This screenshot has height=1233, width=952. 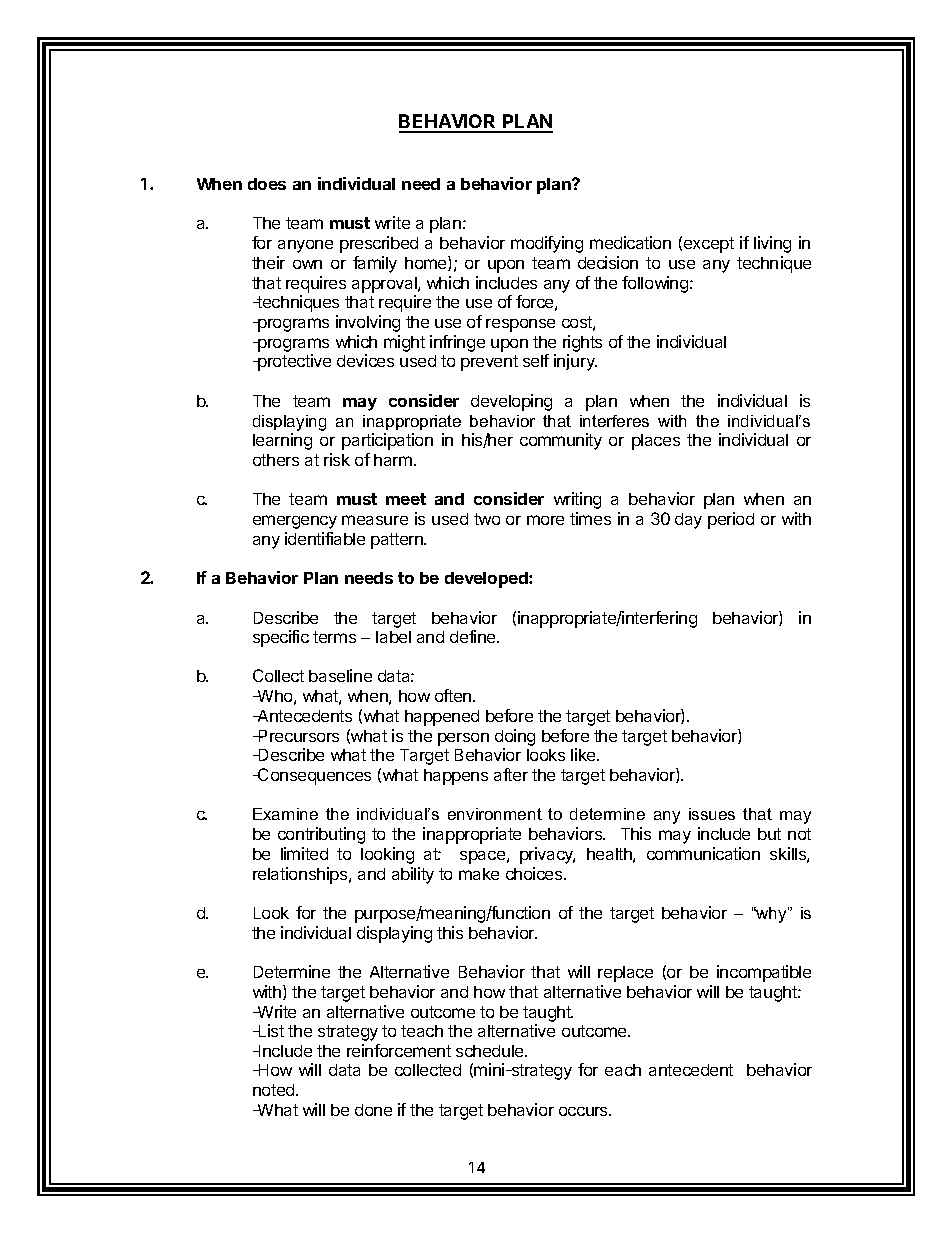 What do you see at coordinates (275, 1090) in the screenshot?
I see `noted` at bounding box center [275, 1090].
